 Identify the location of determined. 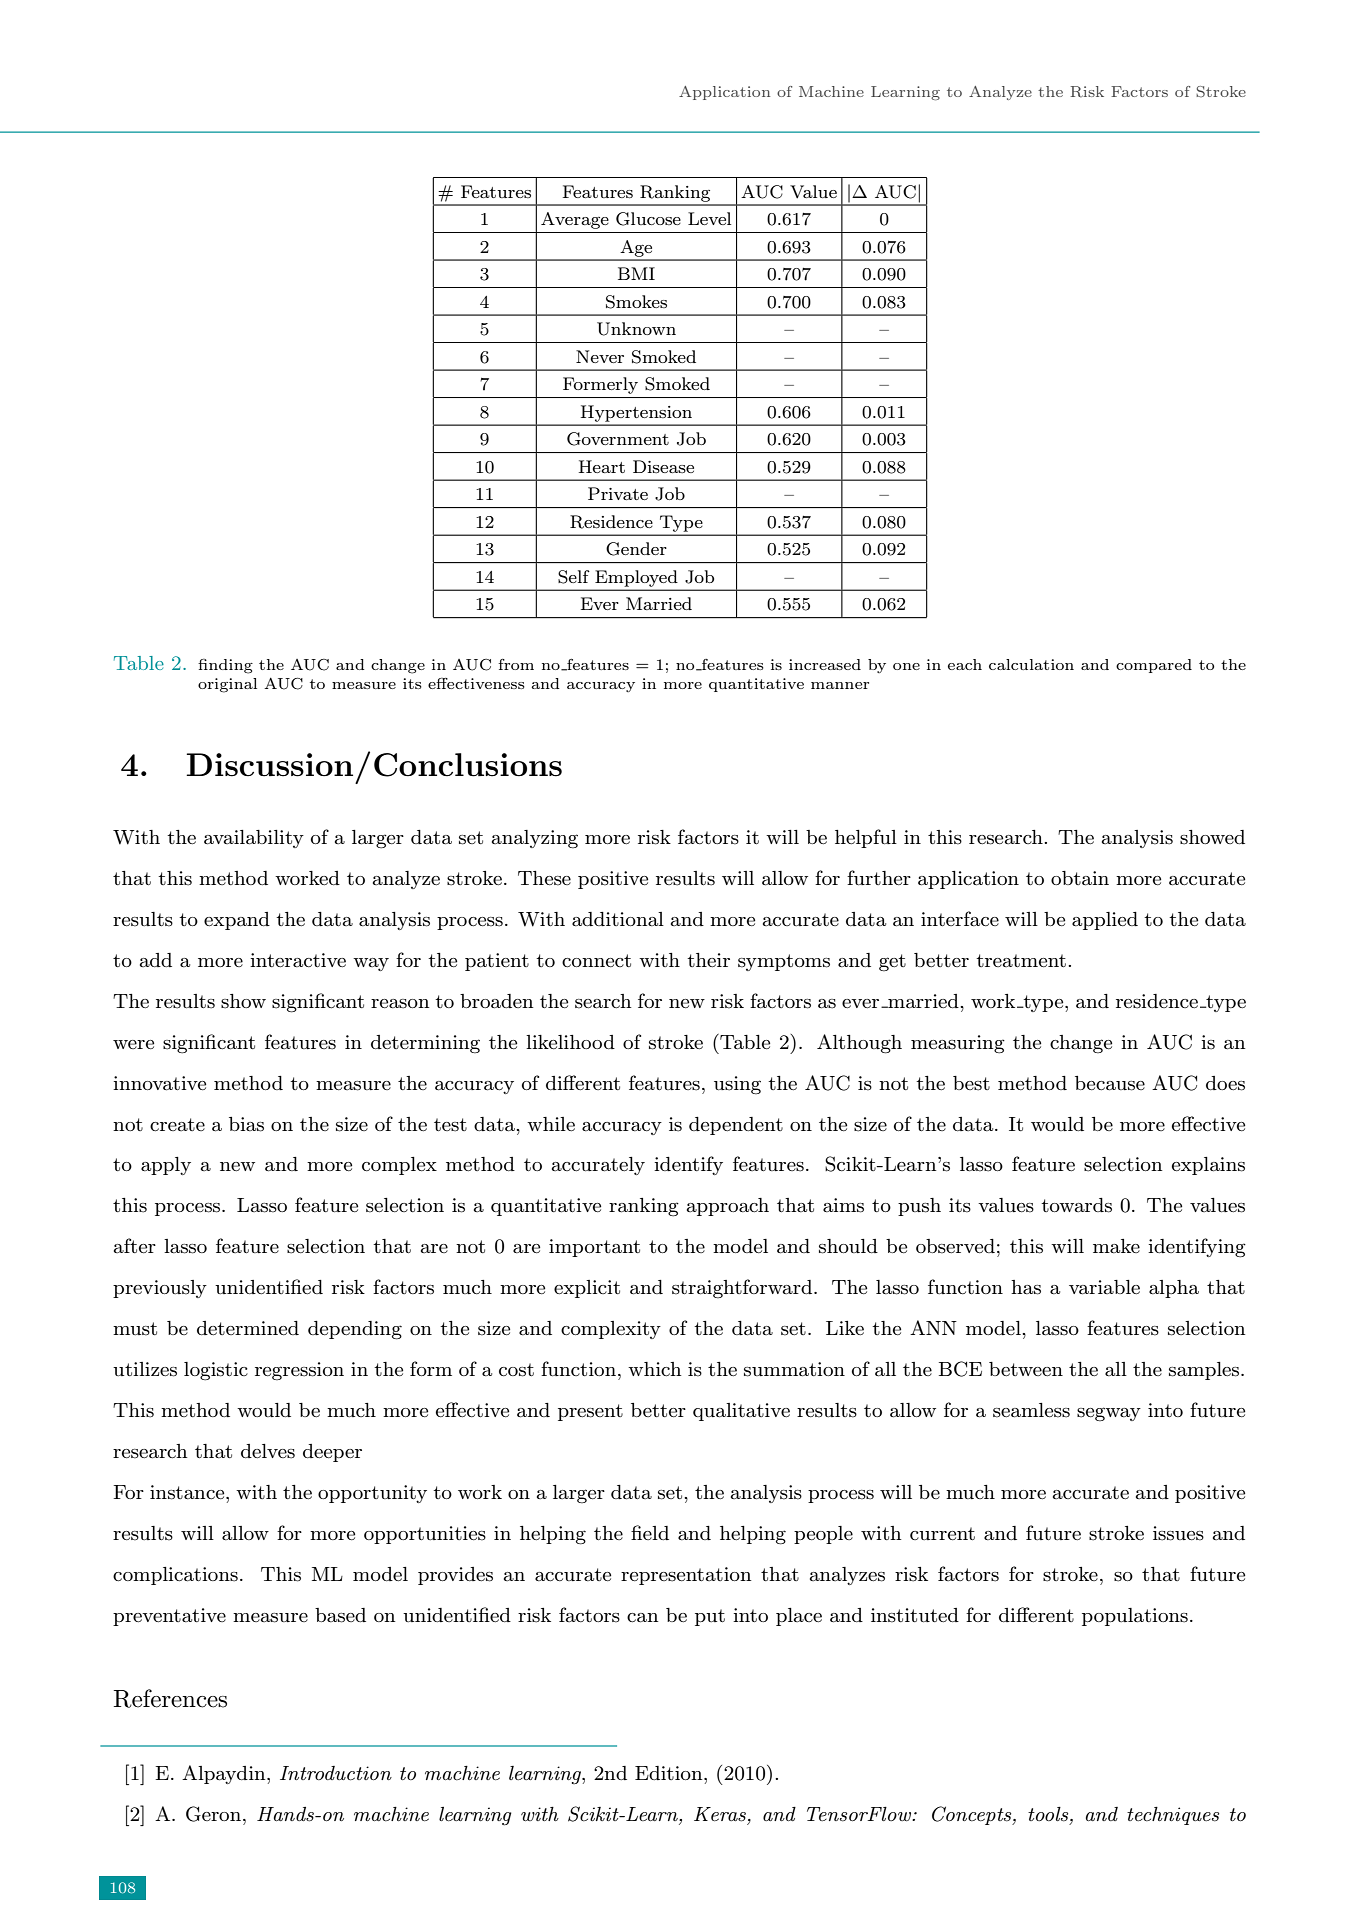
(248, 1328).
